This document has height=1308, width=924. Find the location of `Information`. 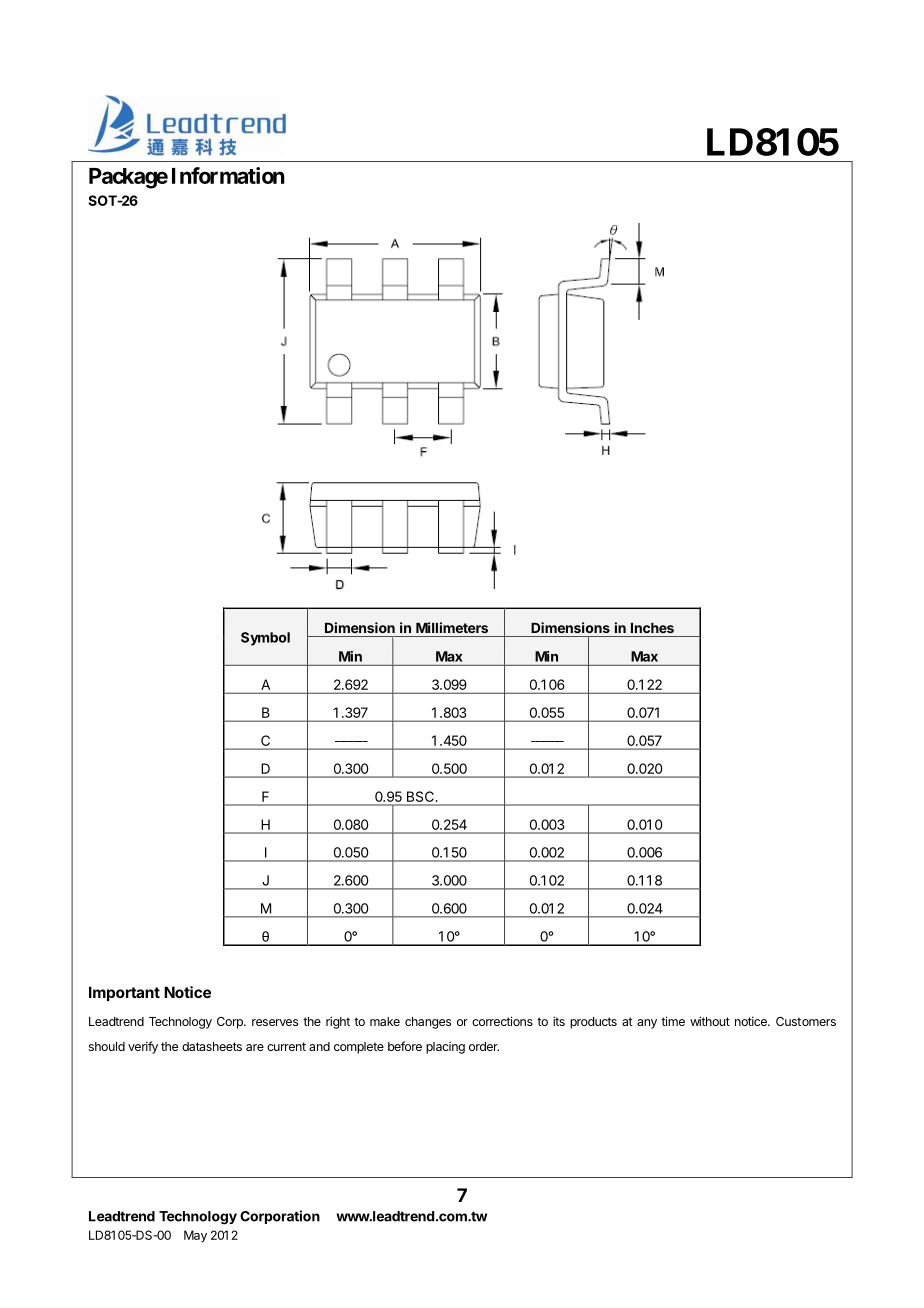

Information is located at coordinates (228, 175).
